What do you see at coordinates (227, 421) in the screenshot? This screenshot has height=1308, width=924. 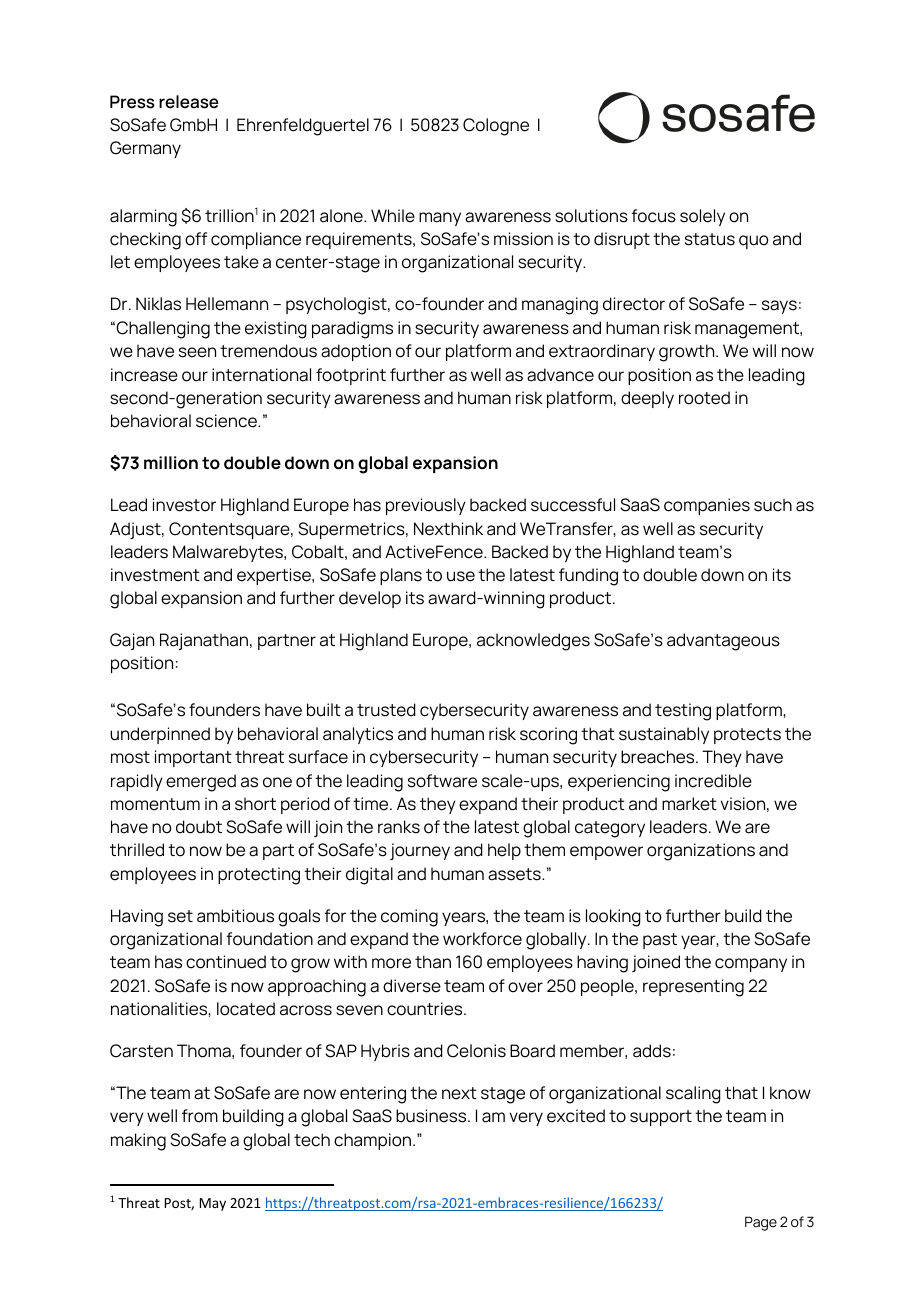 I see `science` at bounding box center [227, 421].
